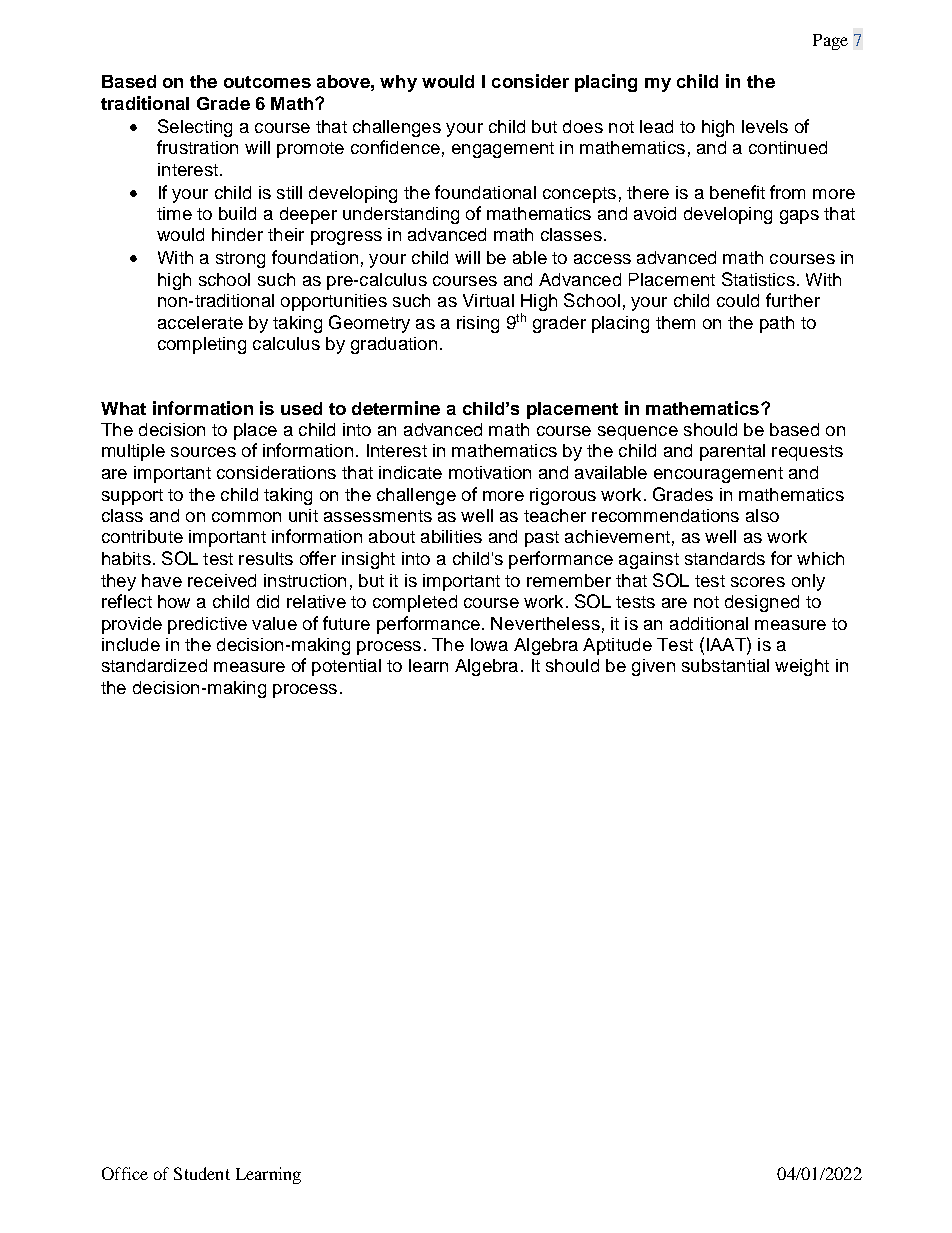 This screenshot has width=952, height=1233. I want to click on potential, so click(346, 667).
